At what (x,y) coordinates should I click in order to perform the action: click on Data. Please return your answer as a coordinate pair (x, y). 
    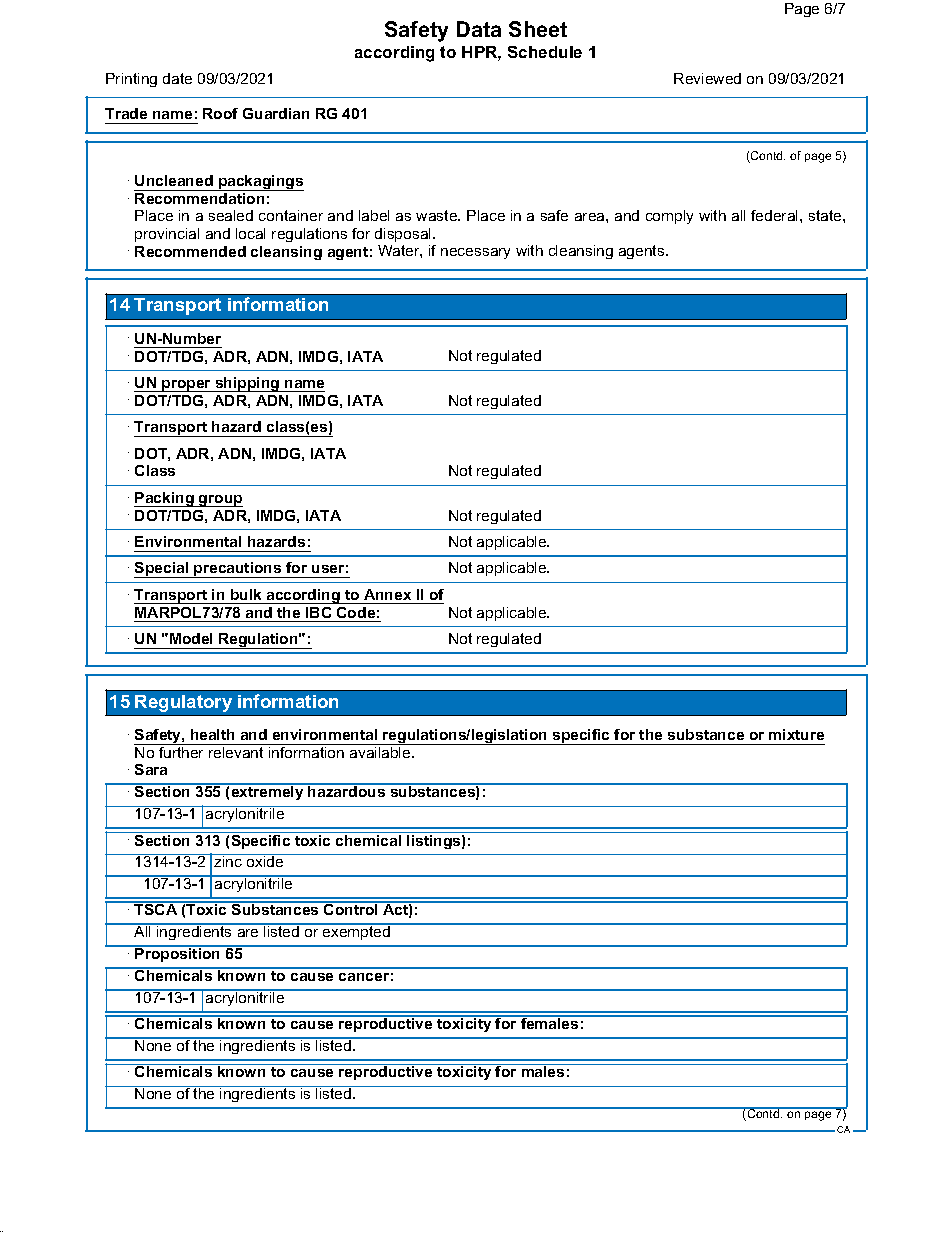
    Looking at the image, I should click on (479, 29).
